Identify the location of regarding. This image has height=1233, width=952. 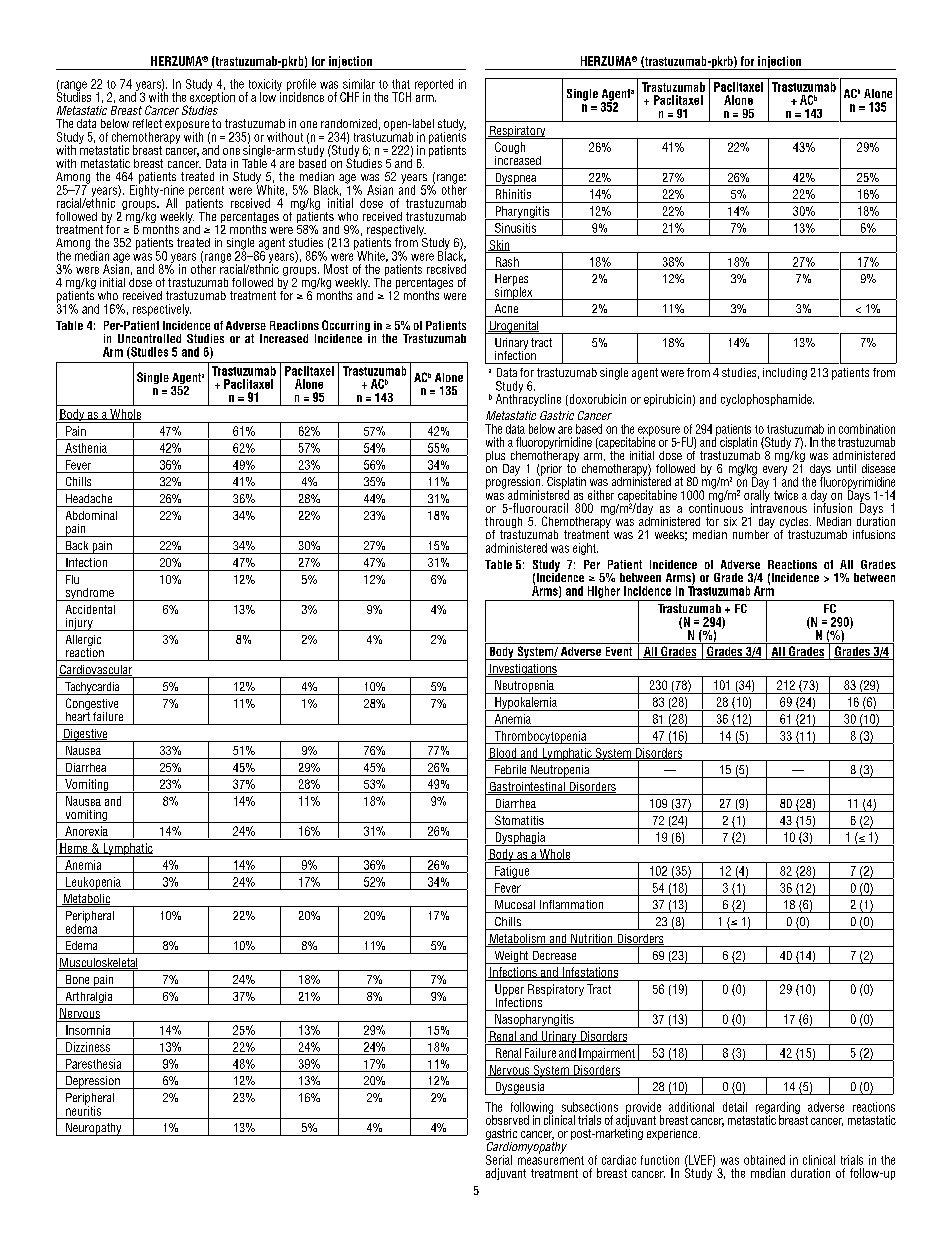
(778, 1109).
